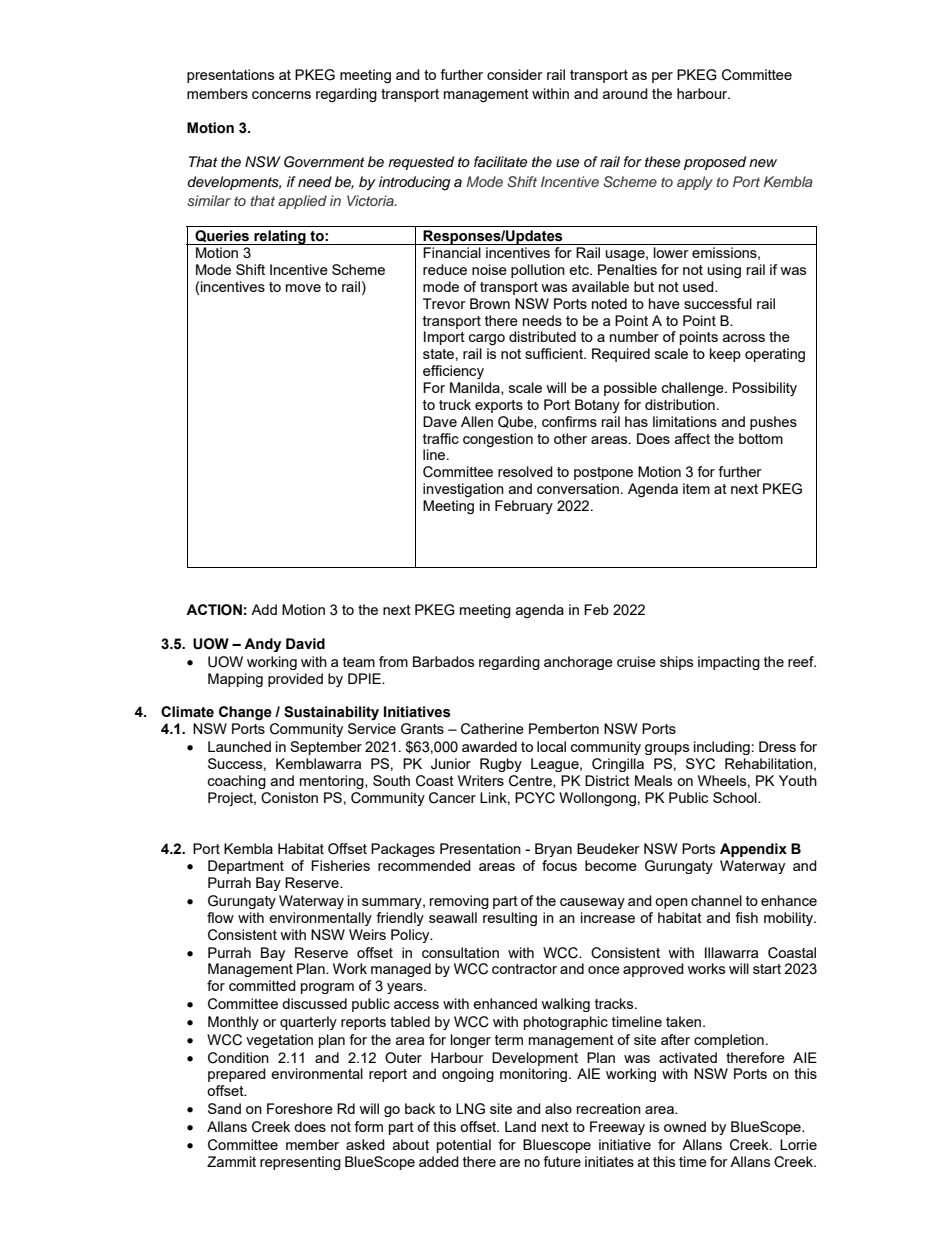 The height and width of the screenshot is (1233, 952). What do you see at coordinates (443, 661) in the screenshot?
I see `Barbados` at bounding box center [443, 661].
